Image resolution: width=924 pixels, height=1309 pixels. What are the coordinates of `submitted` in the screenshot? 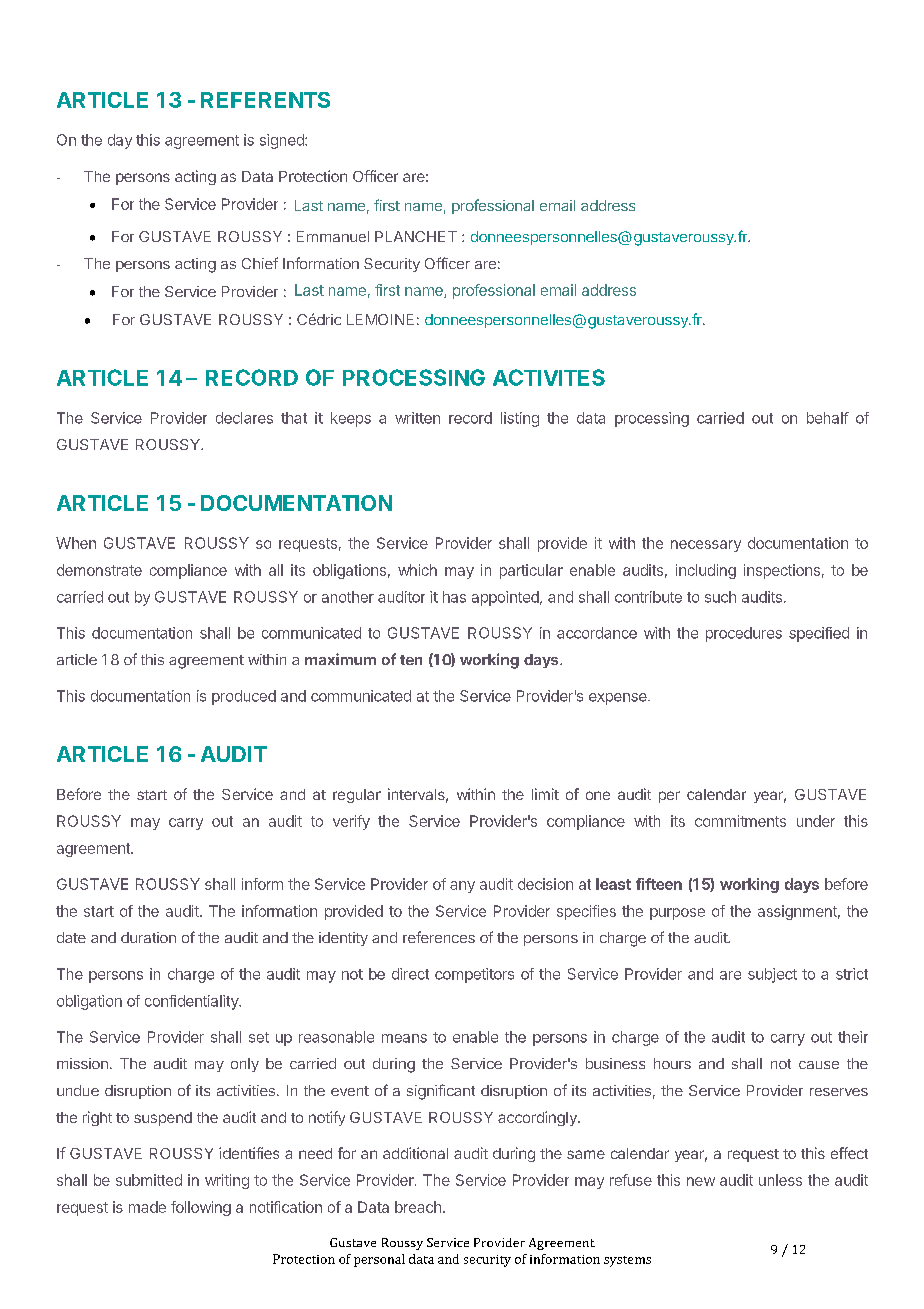 It's located at (149, 1180).
